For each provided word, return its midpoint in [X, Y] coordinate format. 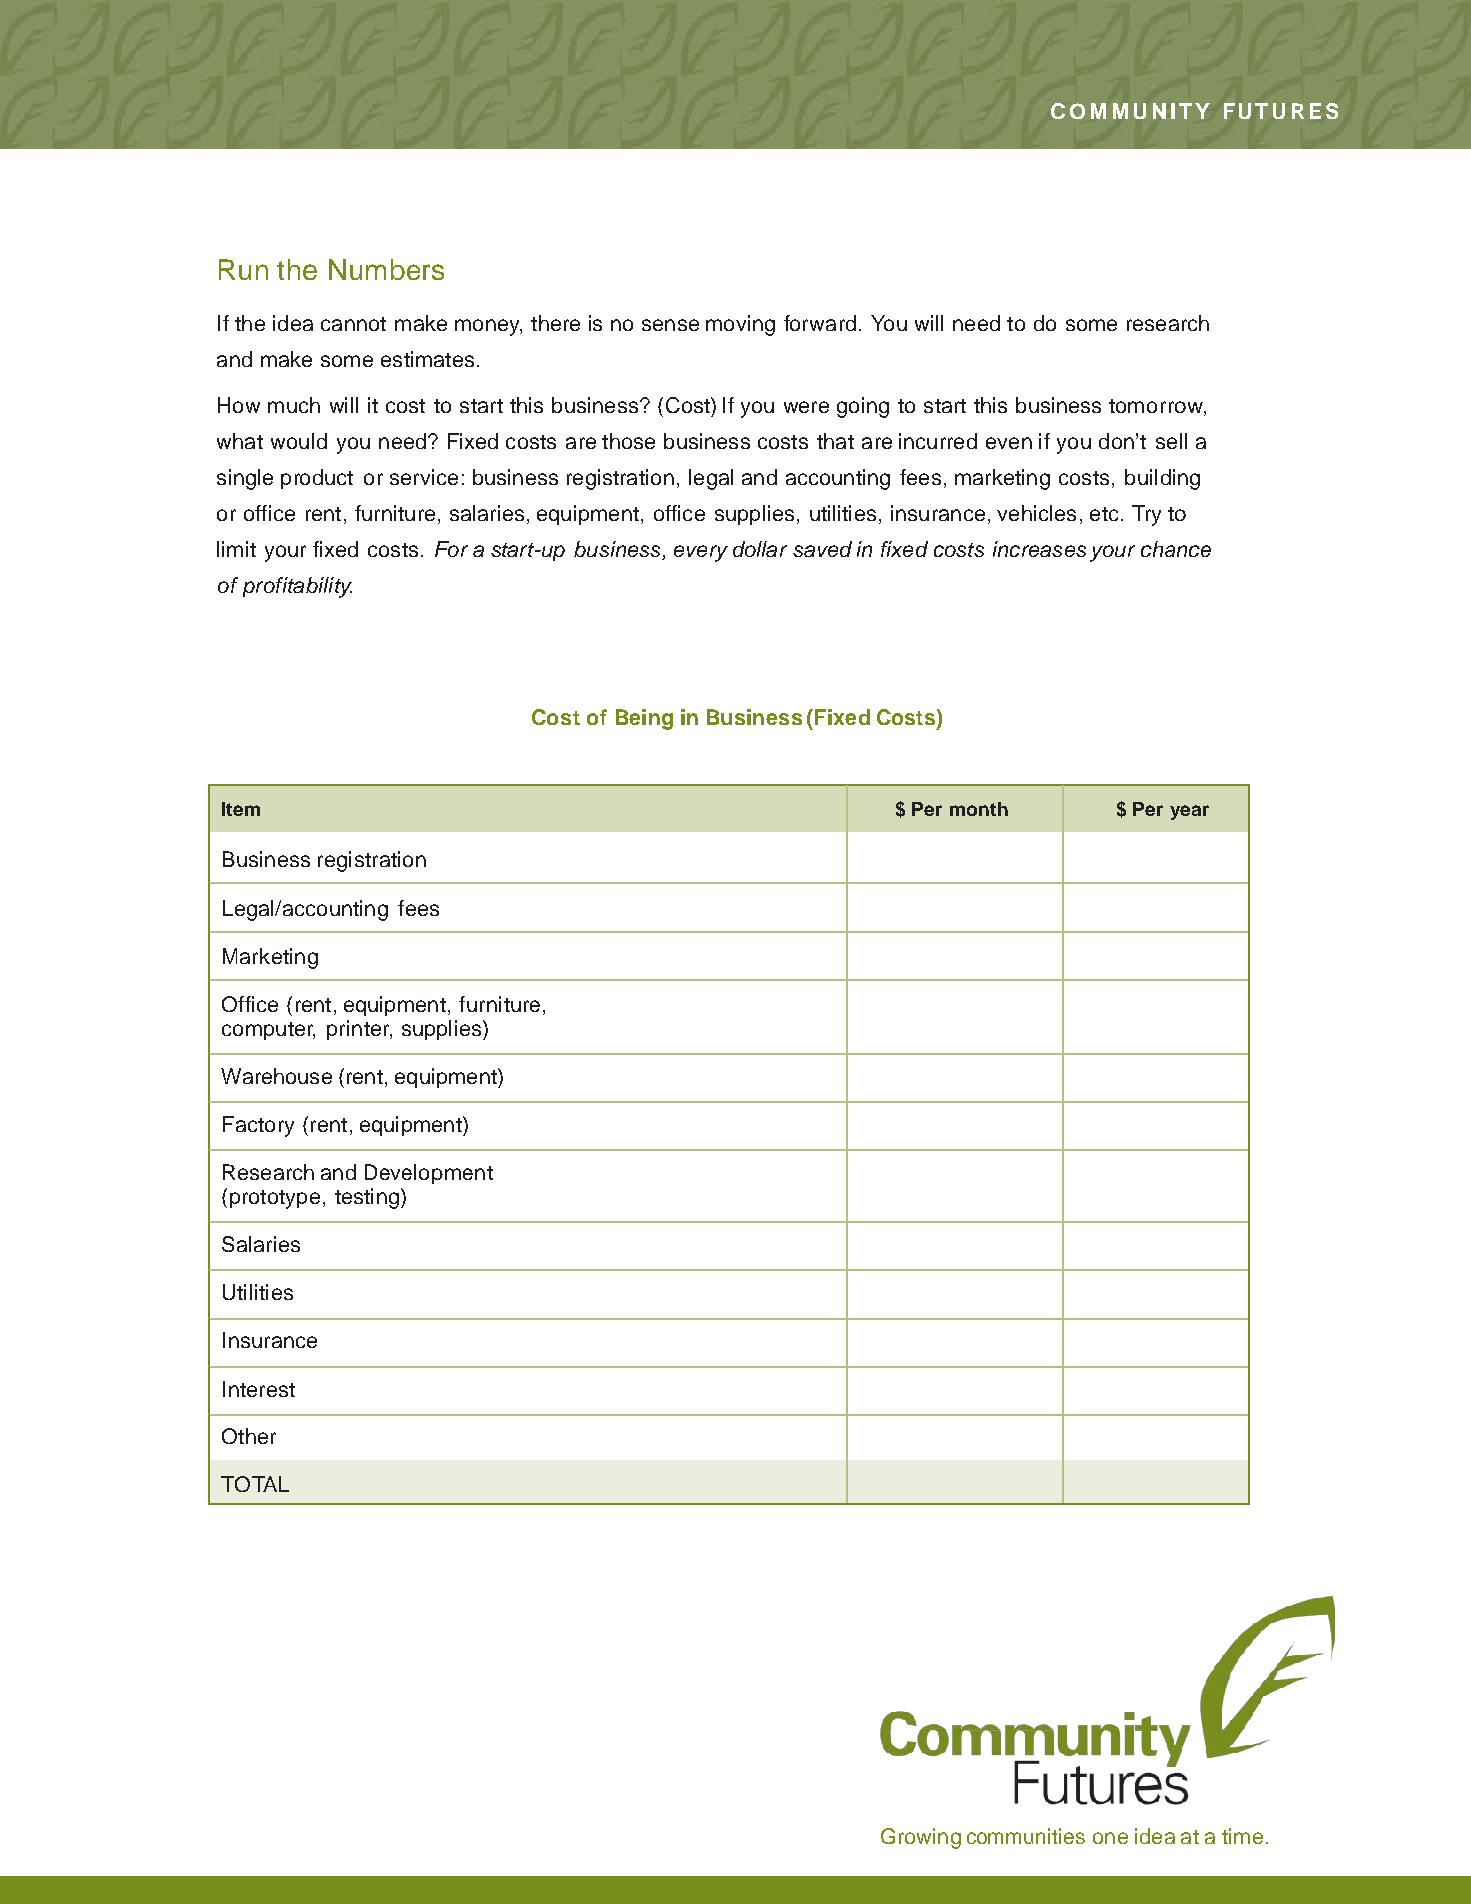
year [1189, 812]
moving [740, 325]
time [1242, 1836]
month [979, 809]
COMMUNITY [1130, 111]
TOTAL [255, 1484]
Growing [921, 1838]
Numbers [386, 269]
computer [268, 1031]
